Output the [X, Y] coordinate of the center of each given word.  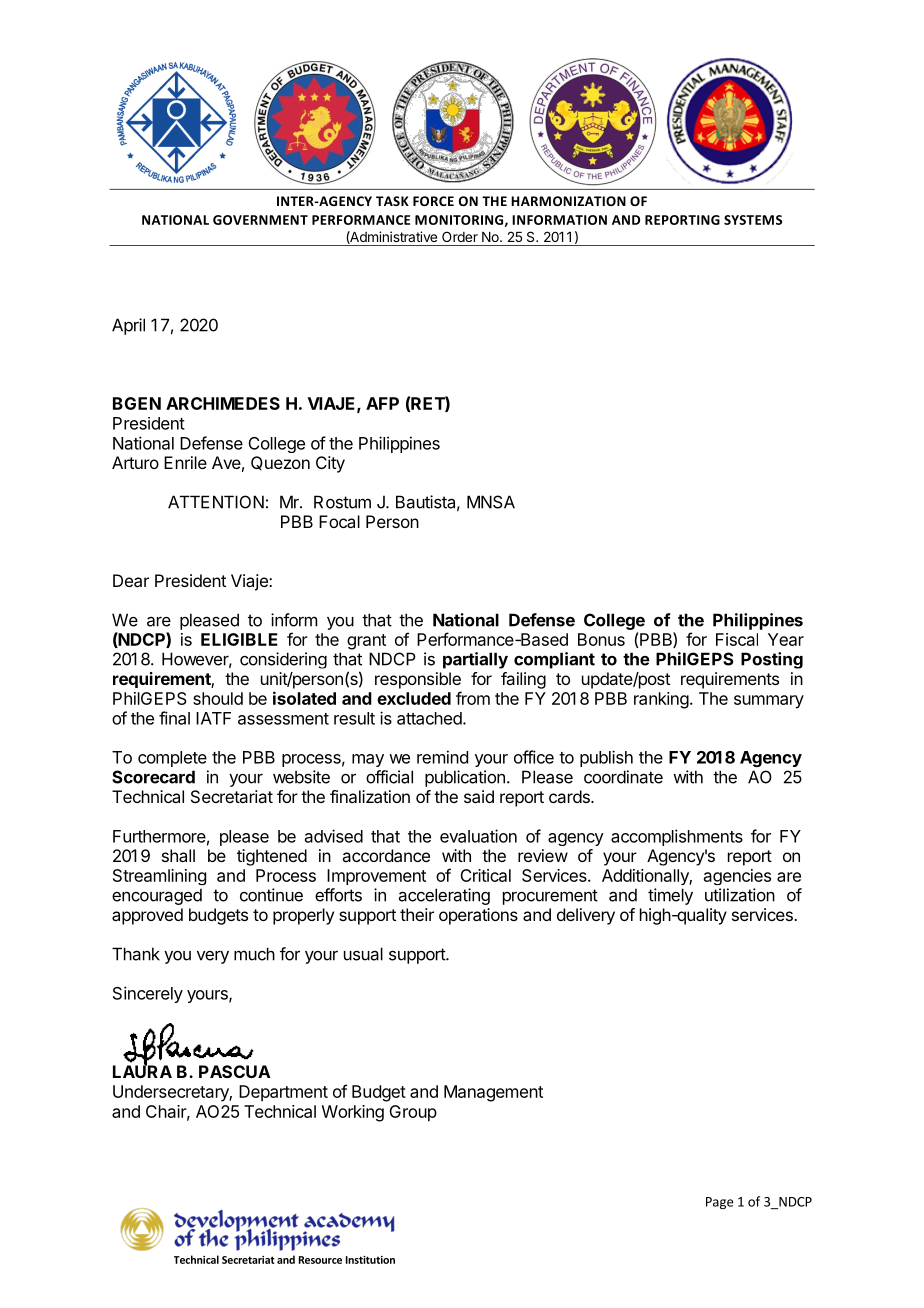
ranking [661, 700]
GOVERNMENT [260, 220]
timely [670, 896]
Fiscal [737, 639]
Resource [320, 1260]
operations [478, 916]
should [218, 698]
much [254, 954]
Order [460, 236]
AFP [382, 403]
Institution [370, 1260]
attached [430, 718]
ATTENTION [216, 502]
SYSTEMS [753, 220]
